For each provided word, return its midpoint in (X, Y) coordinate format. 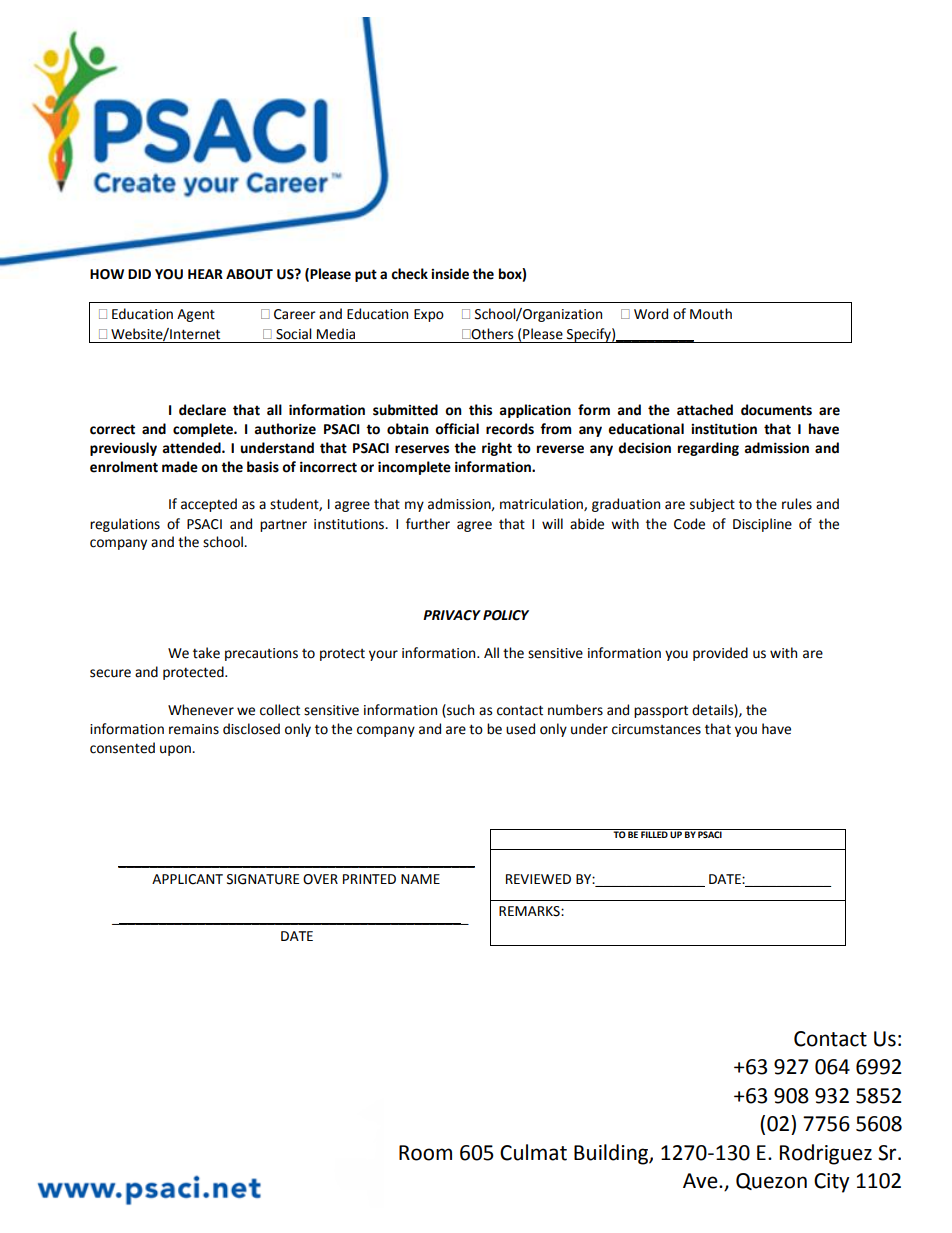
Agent (196, 315)
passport (661, 711)
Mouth (711, 314)
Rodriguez (826, 1154)
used (520, 729)
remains (194, 729)
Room (425, 1153)
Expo (429, 315)
